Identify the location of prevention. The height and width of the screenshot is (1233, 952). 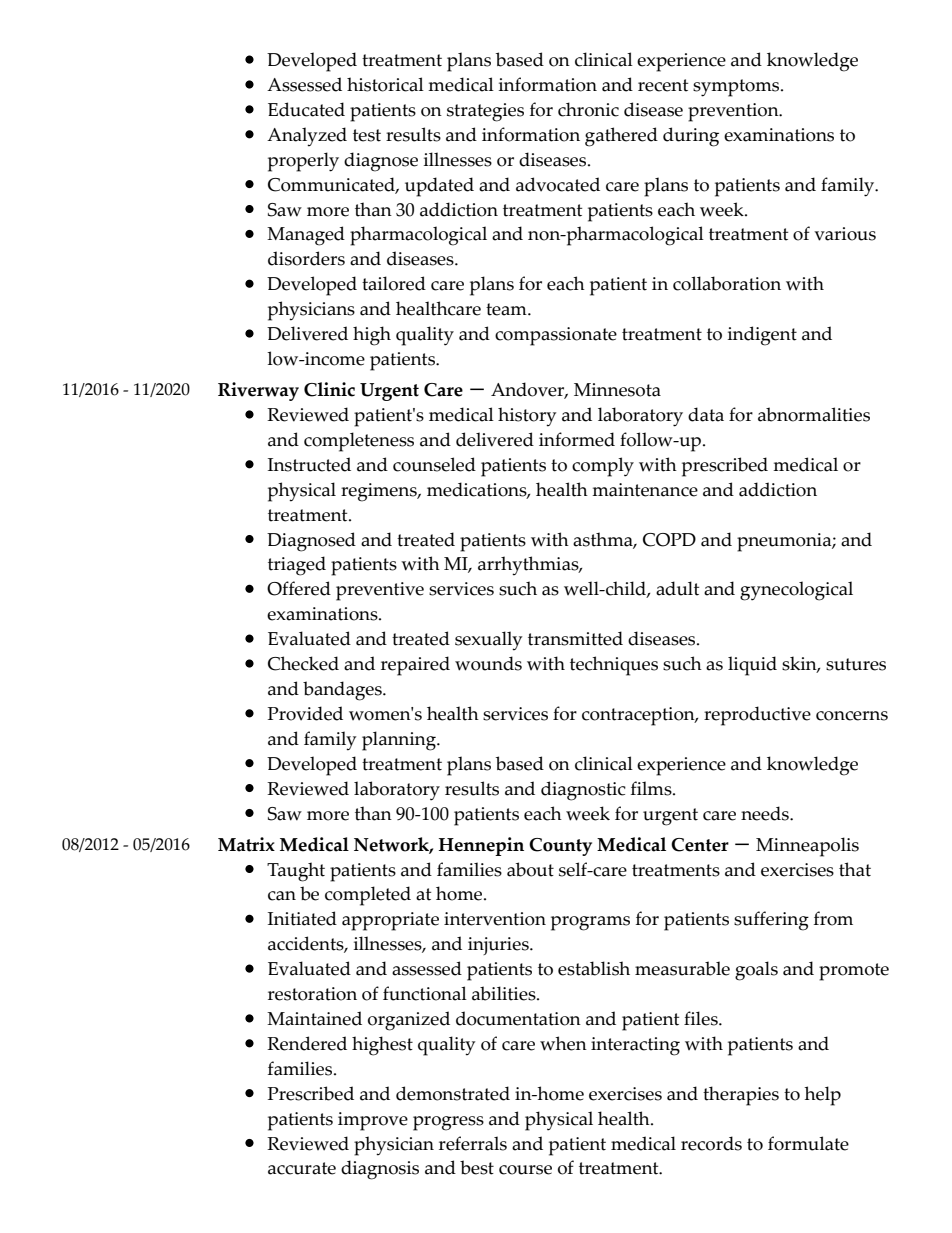
(734, 112).
